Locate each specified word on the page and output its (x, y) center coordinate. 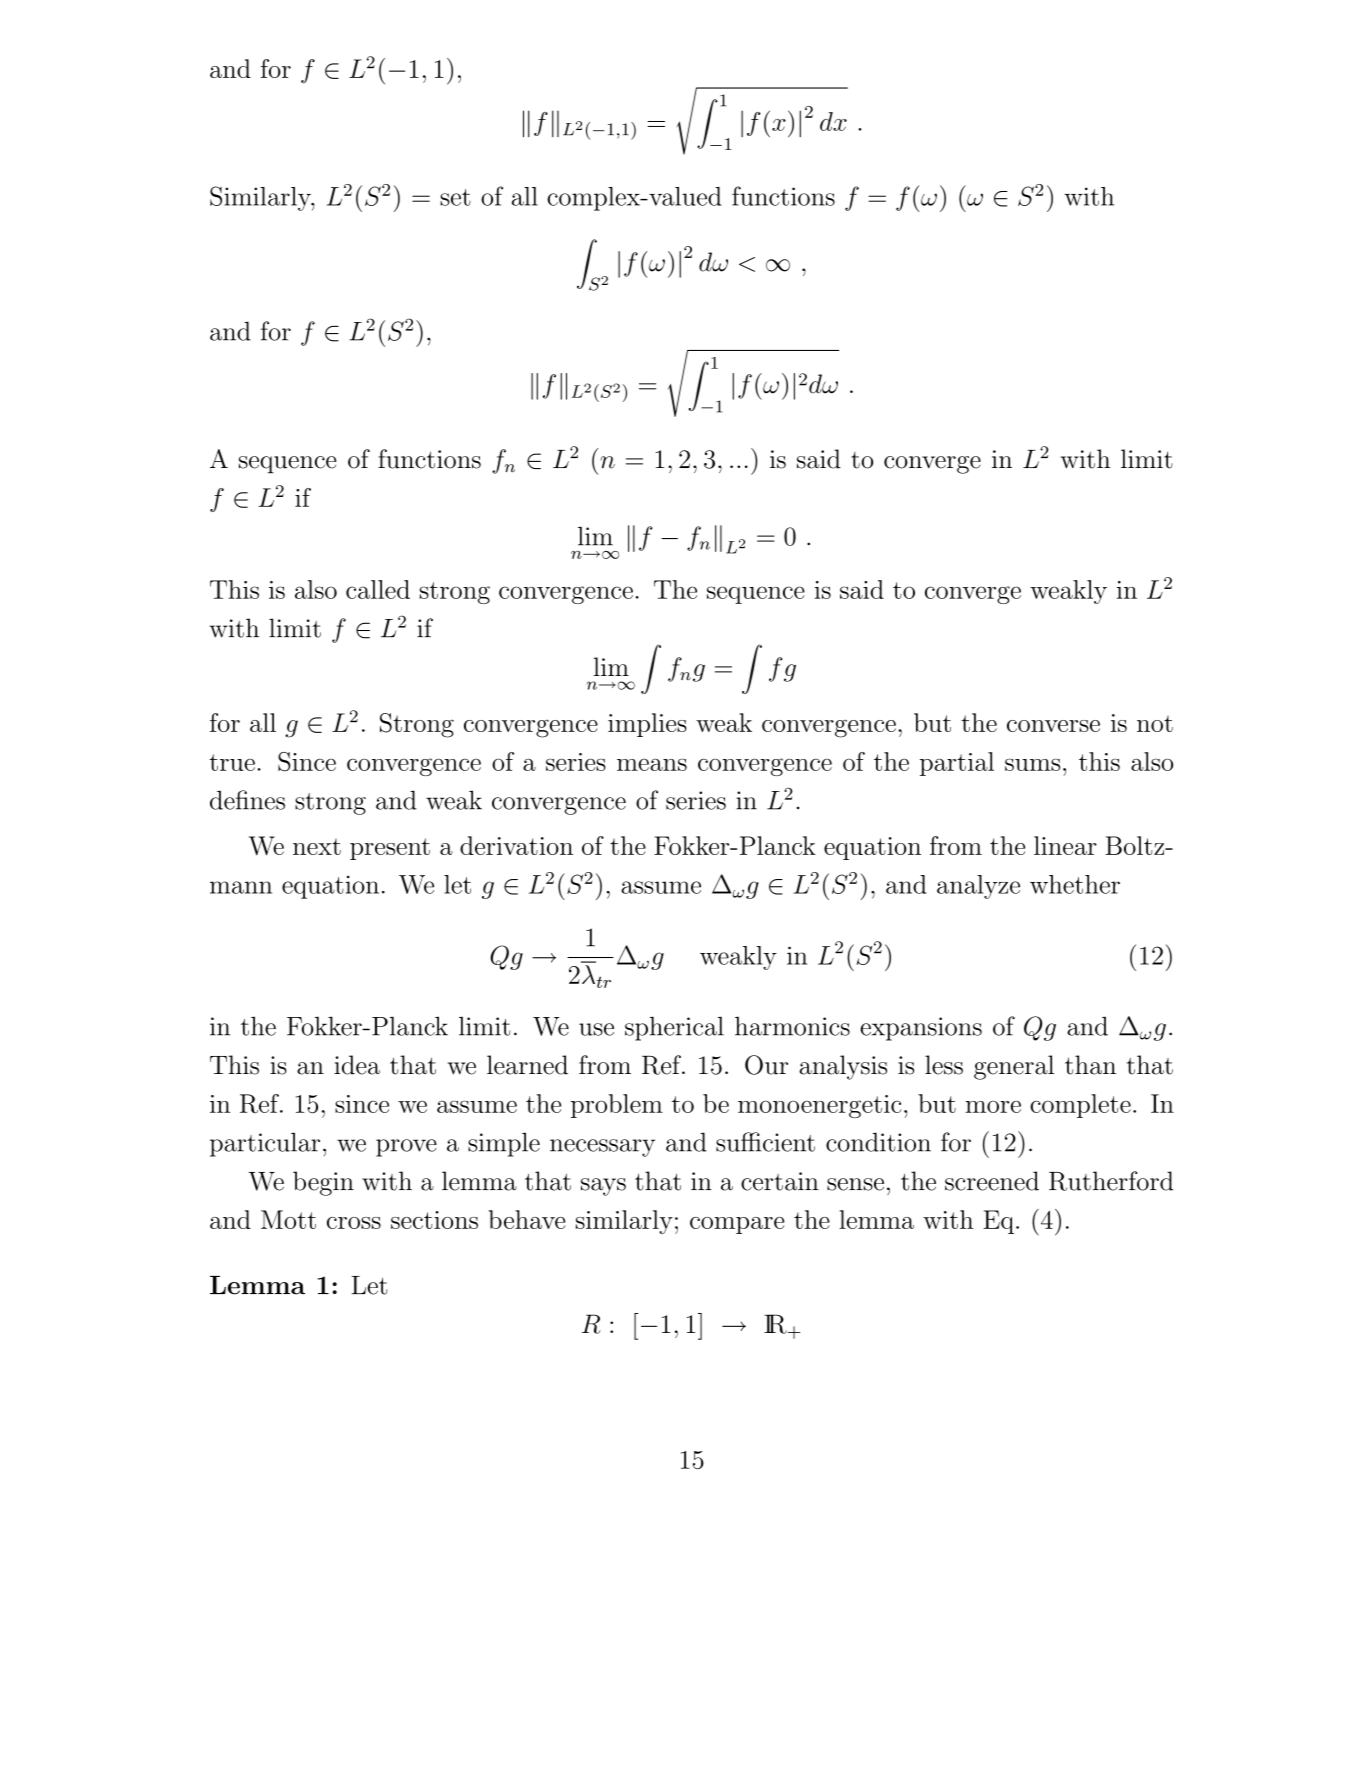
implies (647, 725)
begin (323, 1183)
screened (992, 1181)
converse (1053, 726)
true (232, 762)
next (317, 847)
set (455, 197)
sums (1032, 764)
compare (737, 1225)
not (1155, 724)
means (652, 764)
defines (247, 800)
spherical (674, 1028)
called (378, 589)
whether (1075, 884)
